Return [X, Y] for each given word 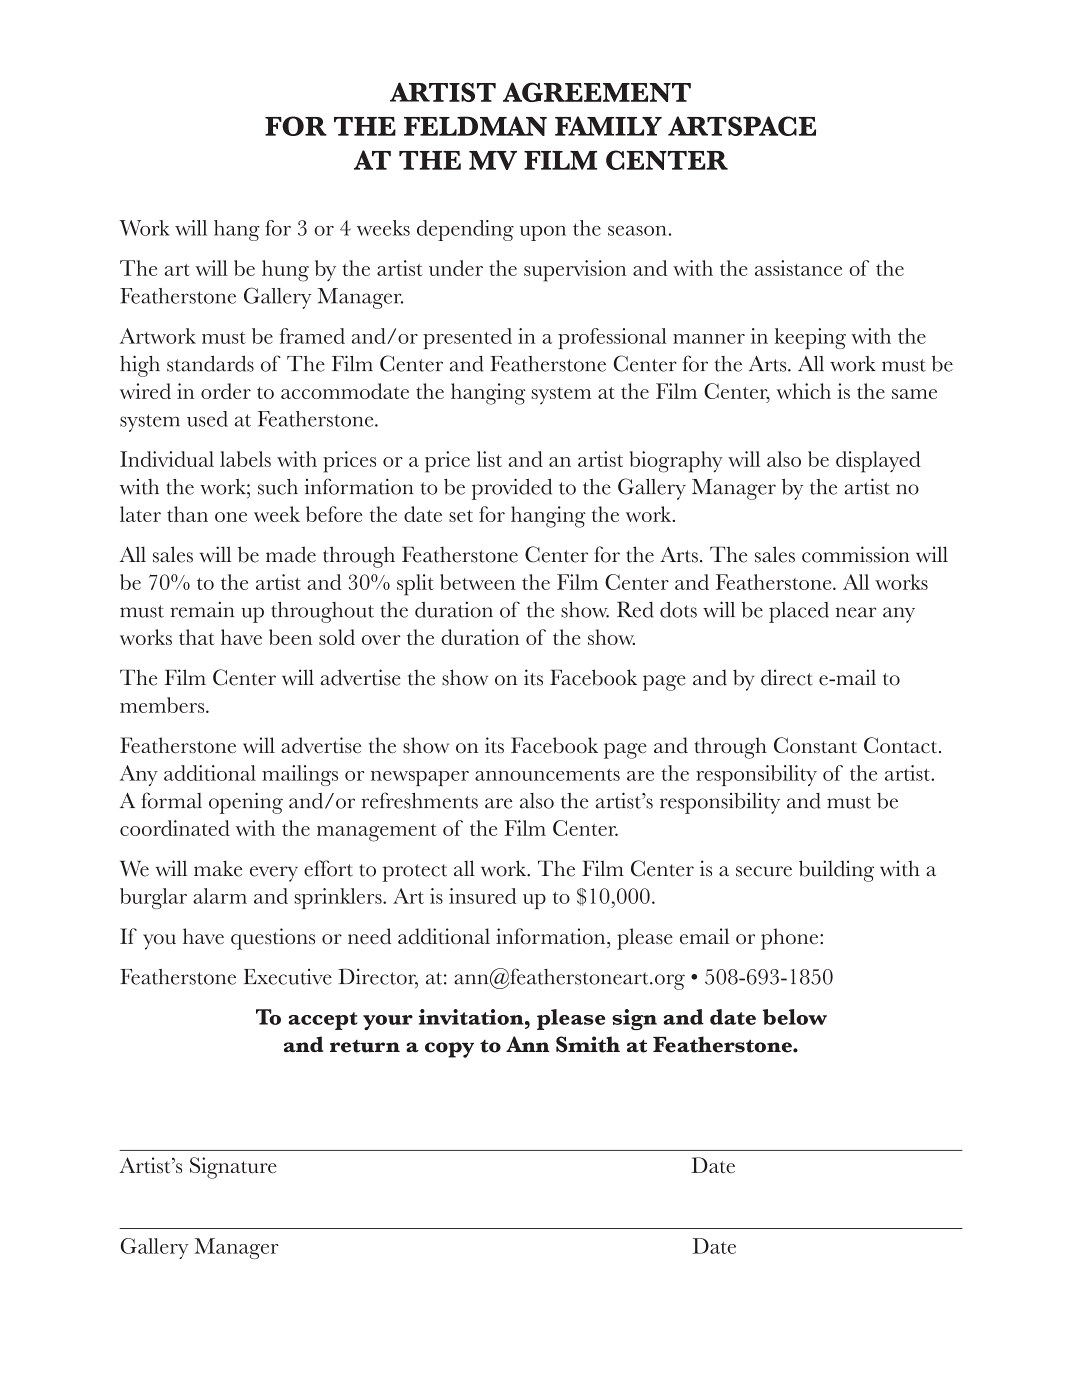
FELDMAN [475, 126]
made [291, 554]
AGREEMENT [597, 92]
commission [856, 554]
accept [323, 1021]
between [478, 582]
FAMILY [608, 126]
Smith [588, 1044]
